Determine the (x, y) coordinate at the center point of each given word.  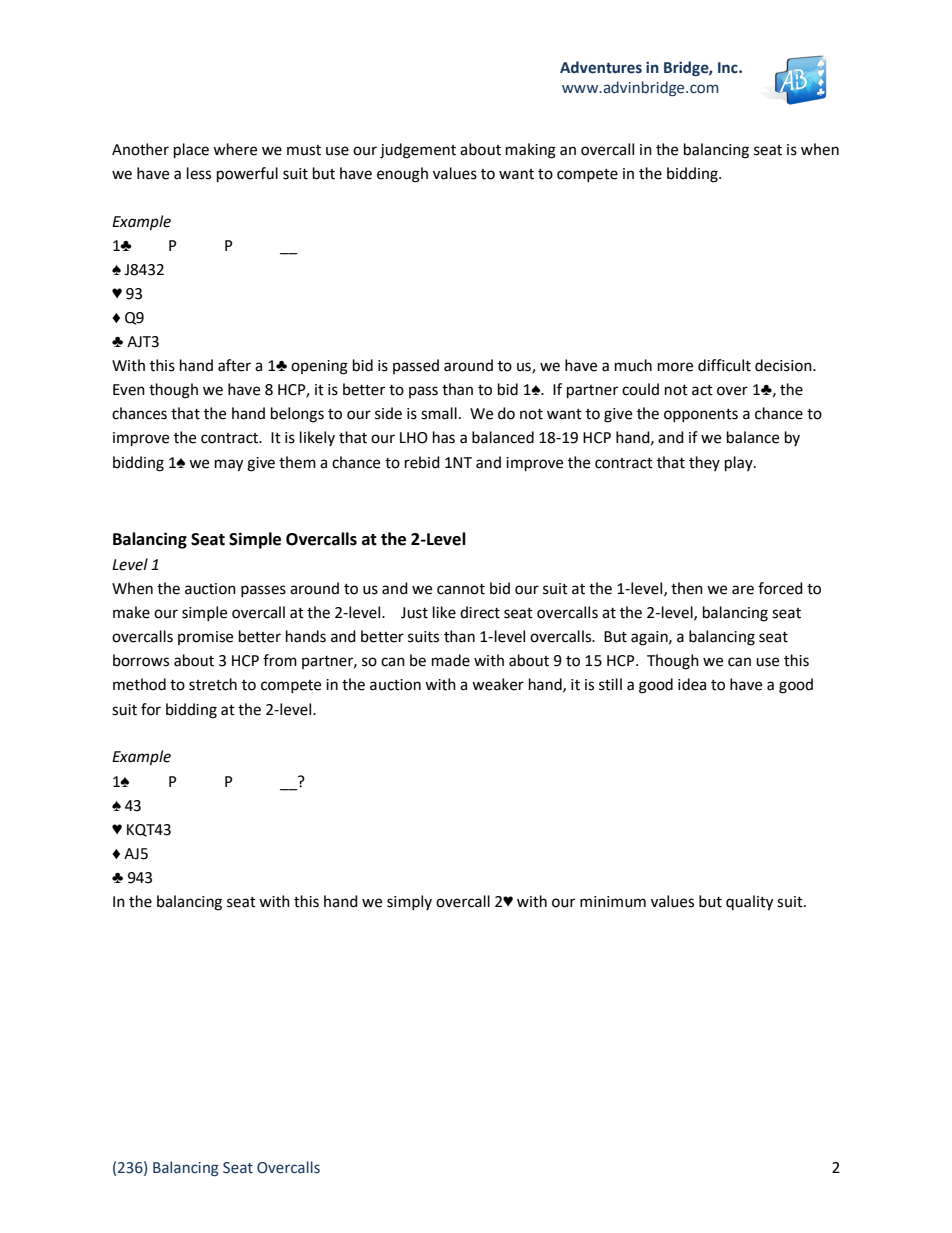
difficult (724, 365)
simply (409, 902)
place (191, 151)
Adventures (601, 67)
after (234, 365)
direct (480, 612)
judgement (418, 151)
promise (205, 638)
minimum (613, 902)
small (439, 413)
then (687, 588)
